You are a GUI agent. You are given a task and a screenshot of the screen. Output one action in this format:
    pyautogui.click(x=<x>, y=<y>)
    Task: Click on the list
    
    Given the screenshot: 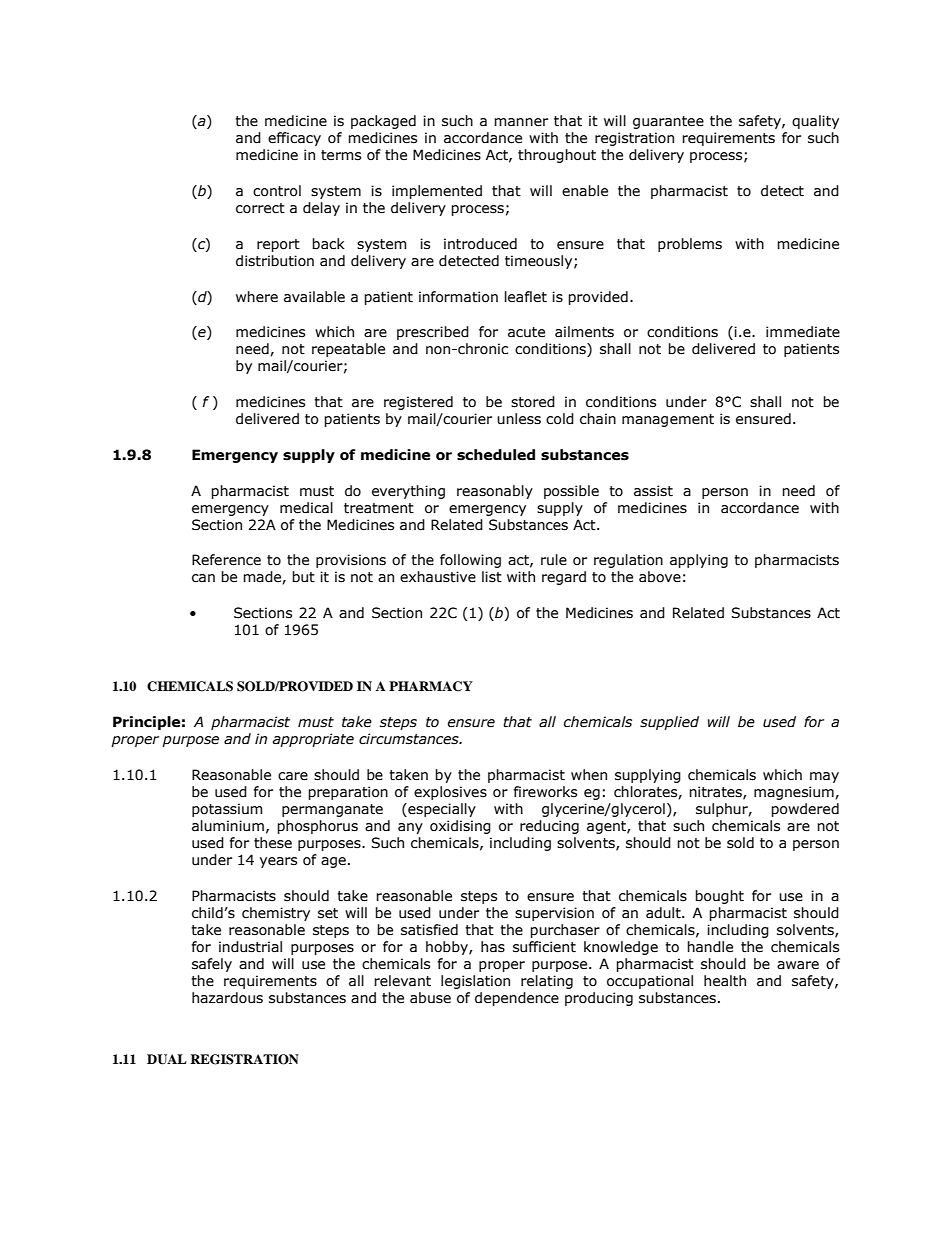 What is the action you would take?
    pyautogui.click(x=492, y=577)
